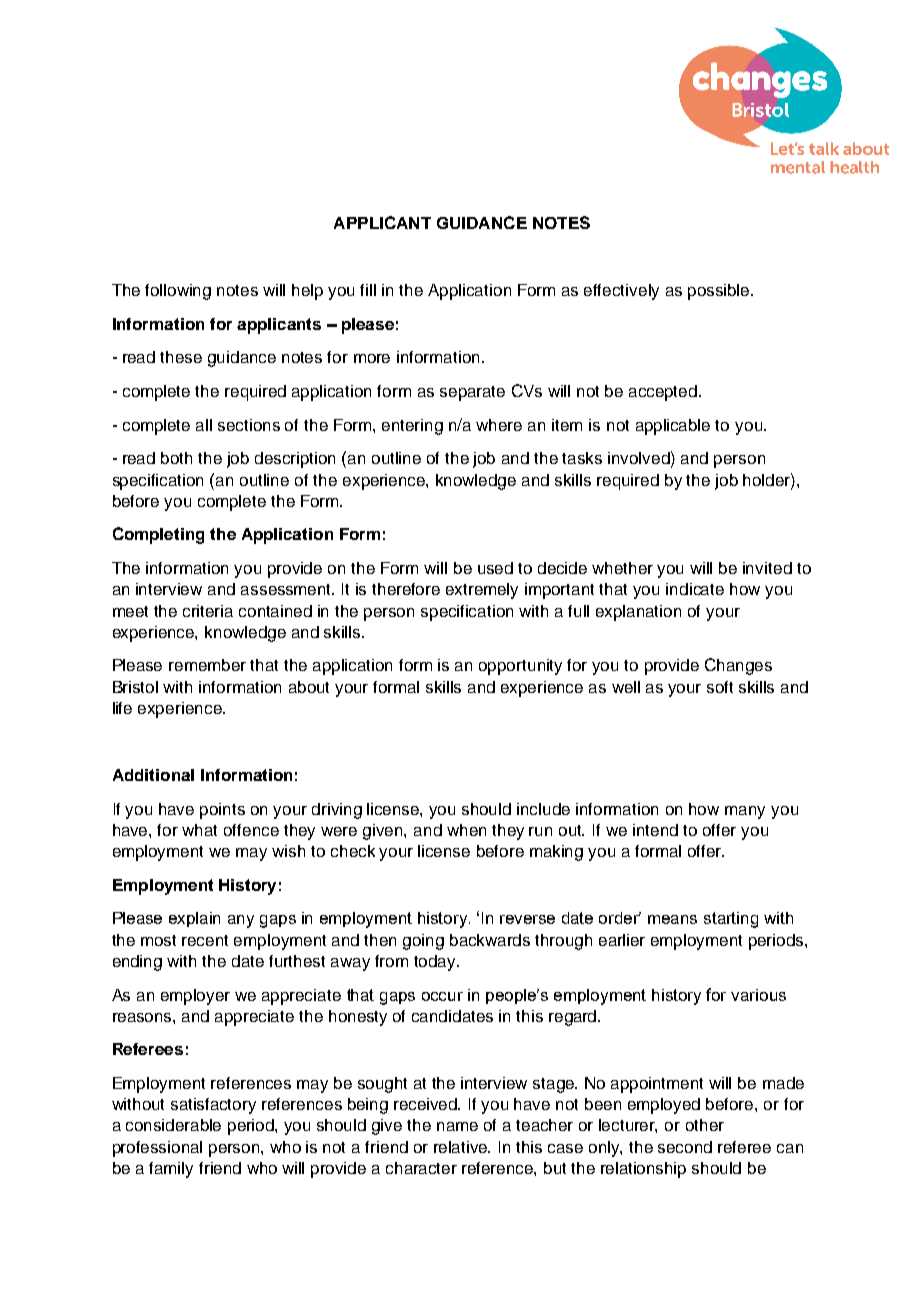 The width and height of the screenshot is (924, 1308). I want to click on extremely, so click(482, 591).
